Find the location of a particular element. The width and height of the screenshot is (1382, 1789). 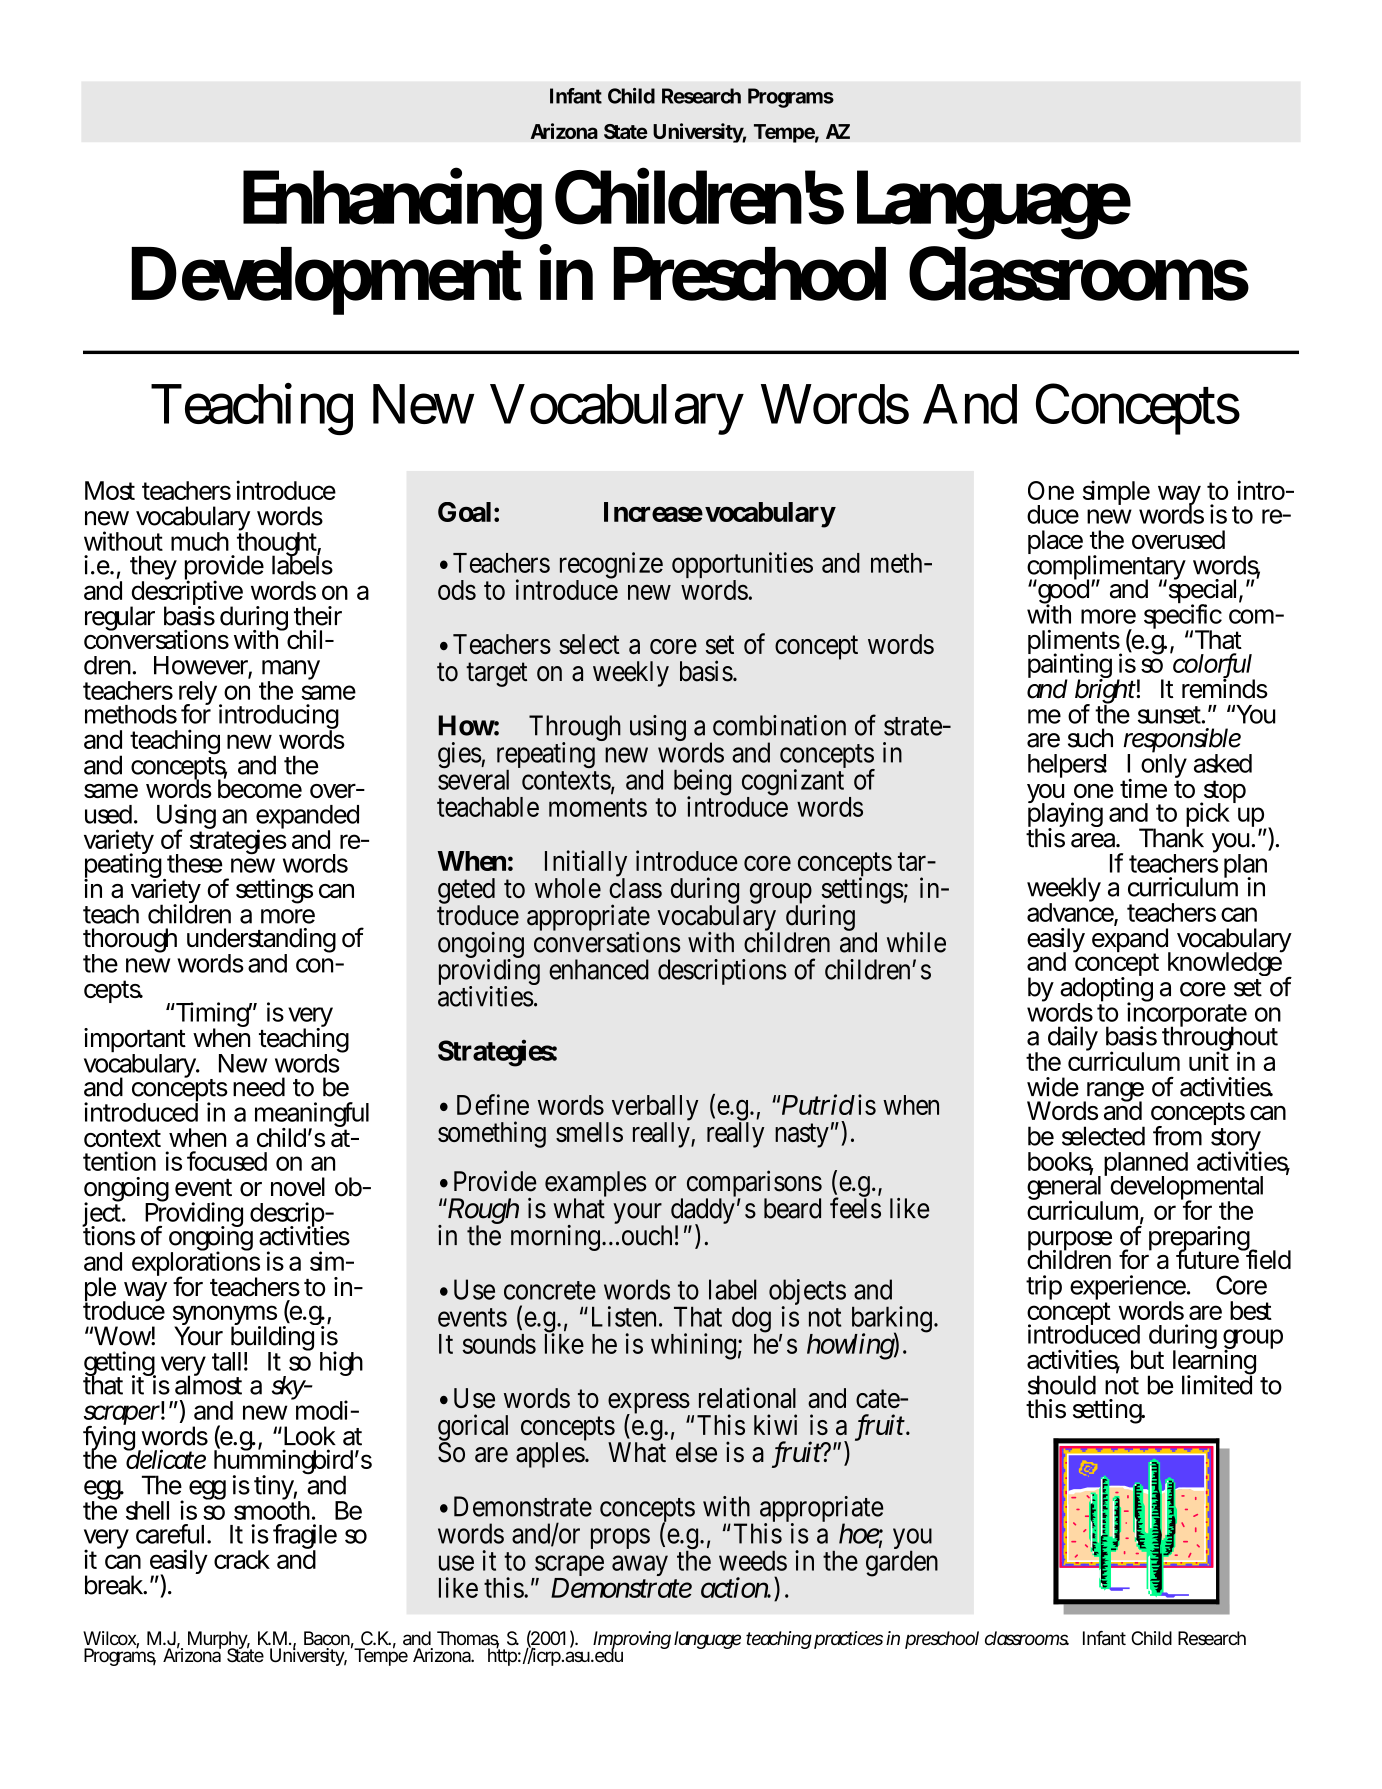

need is located at coordinates (259, 1087).
